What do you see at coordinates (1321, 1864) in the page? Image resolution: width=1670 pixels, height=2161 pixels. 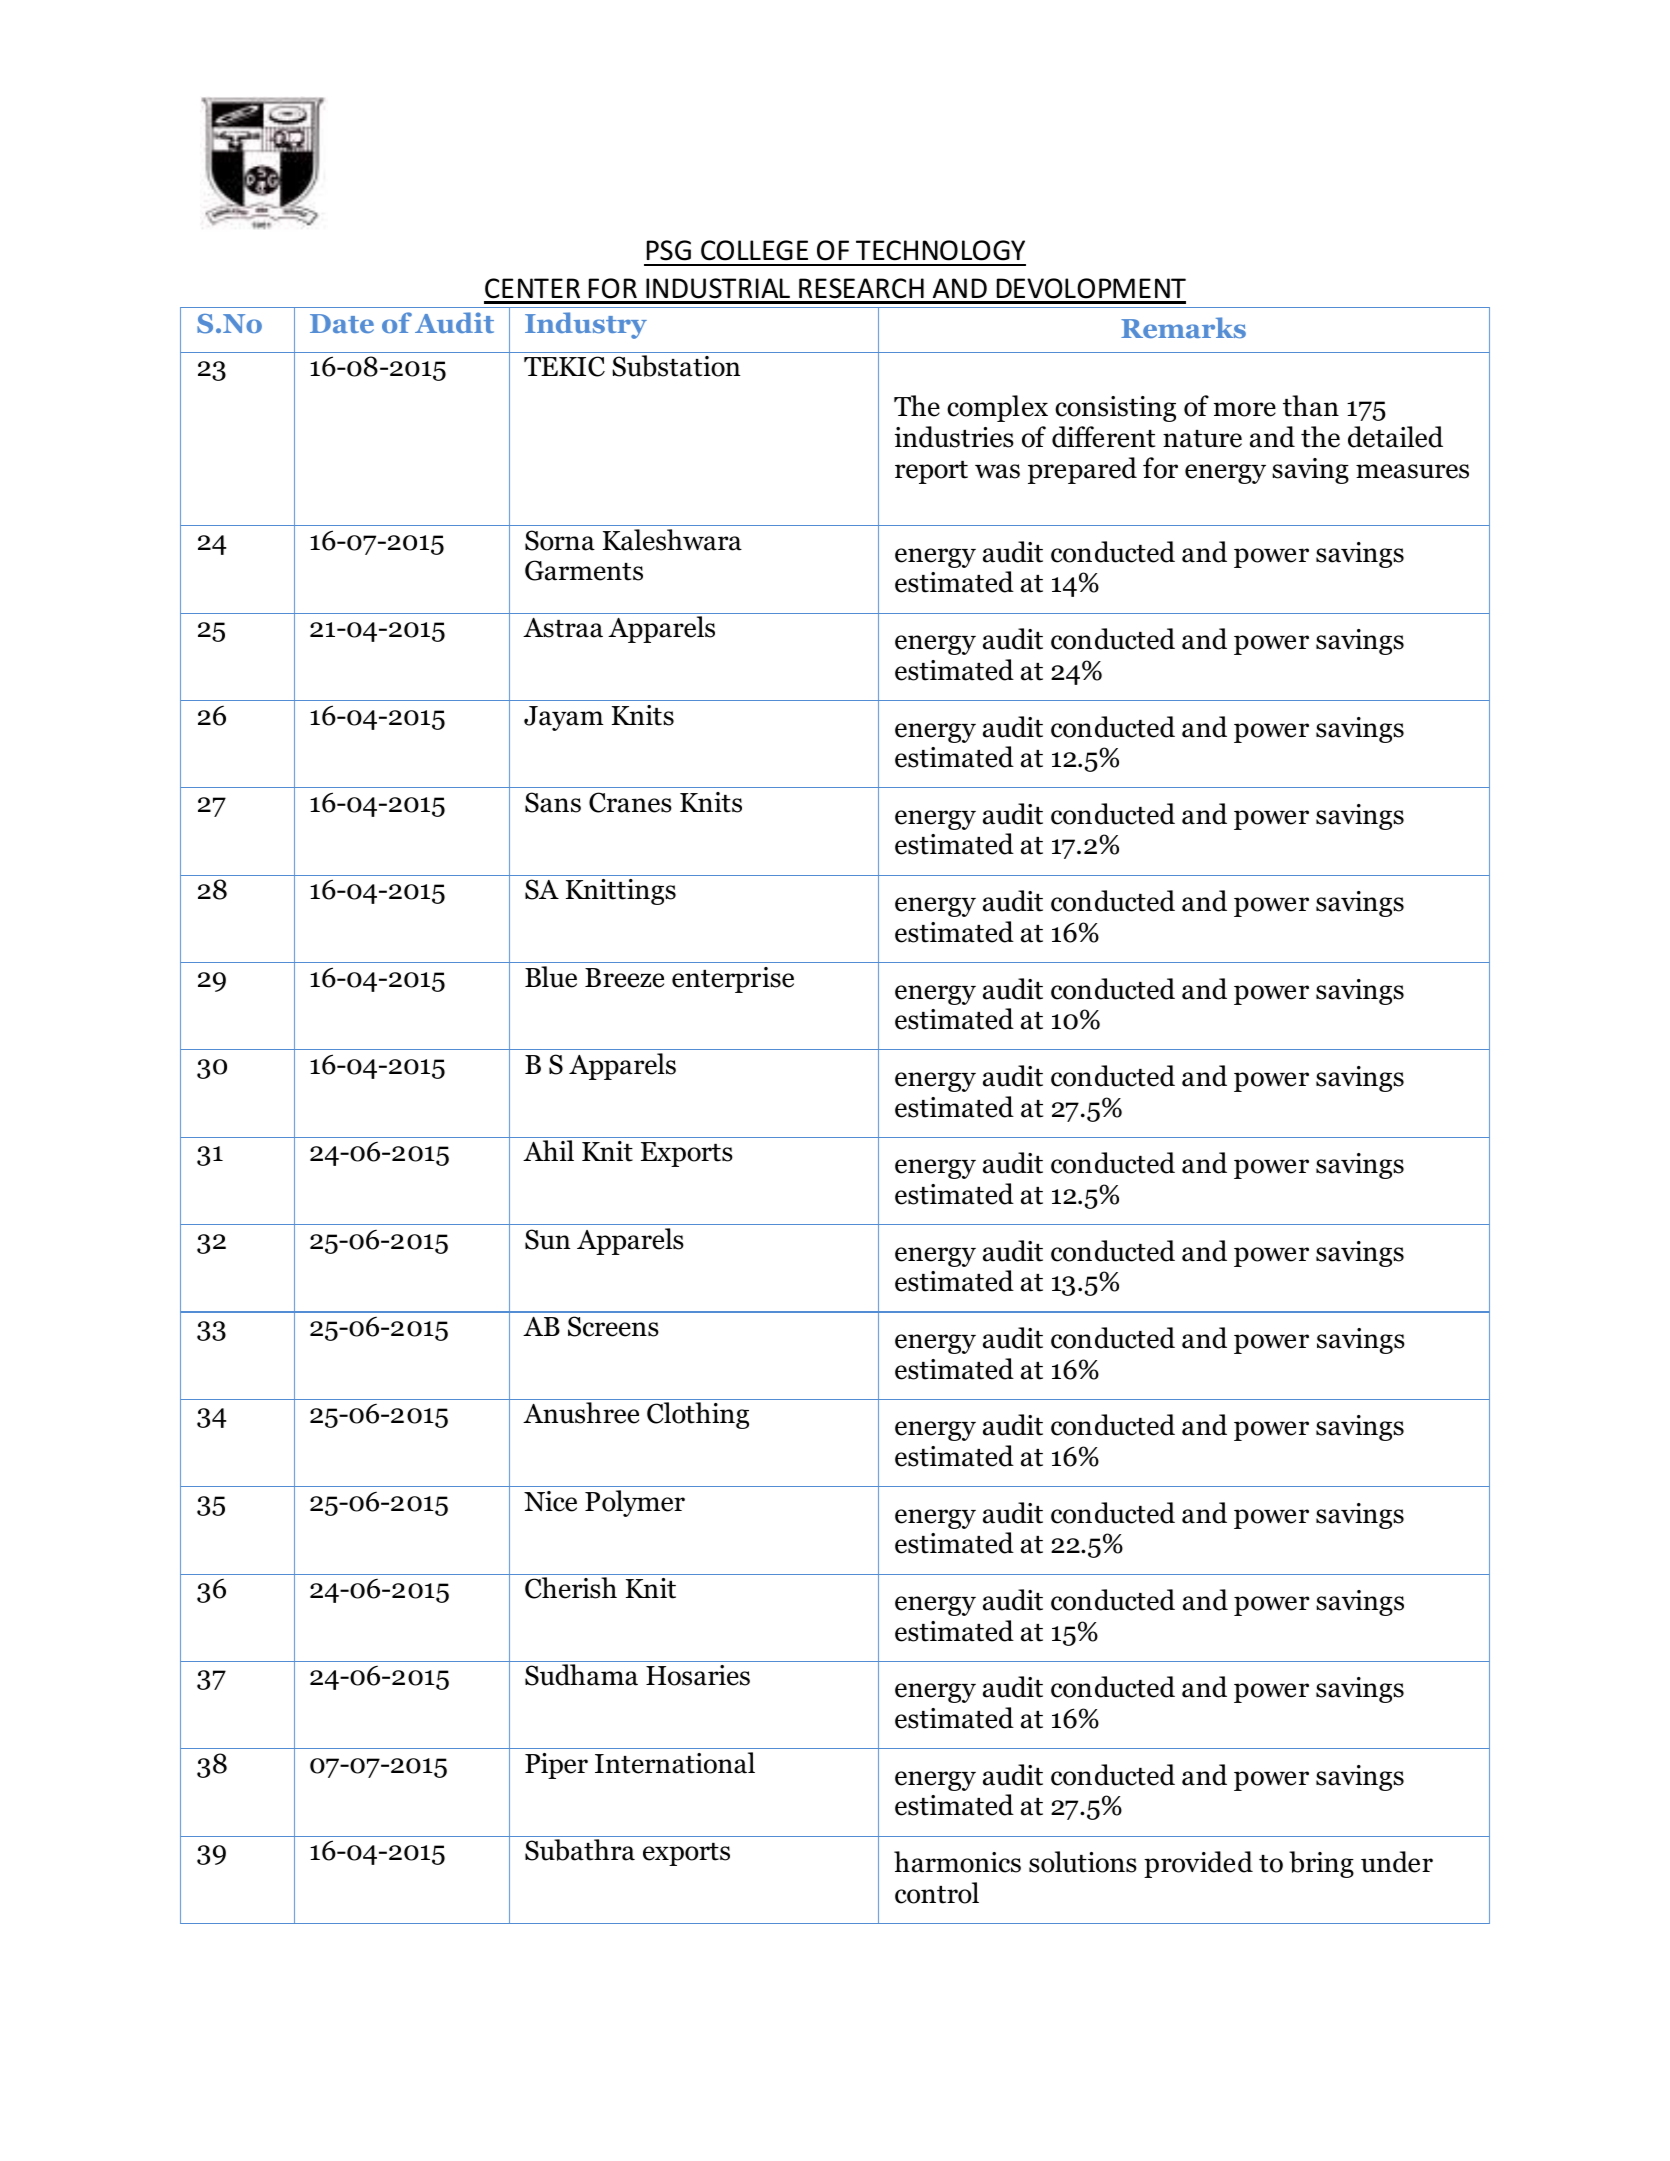 I see `bring` at bounding box center [1321, 1864].
